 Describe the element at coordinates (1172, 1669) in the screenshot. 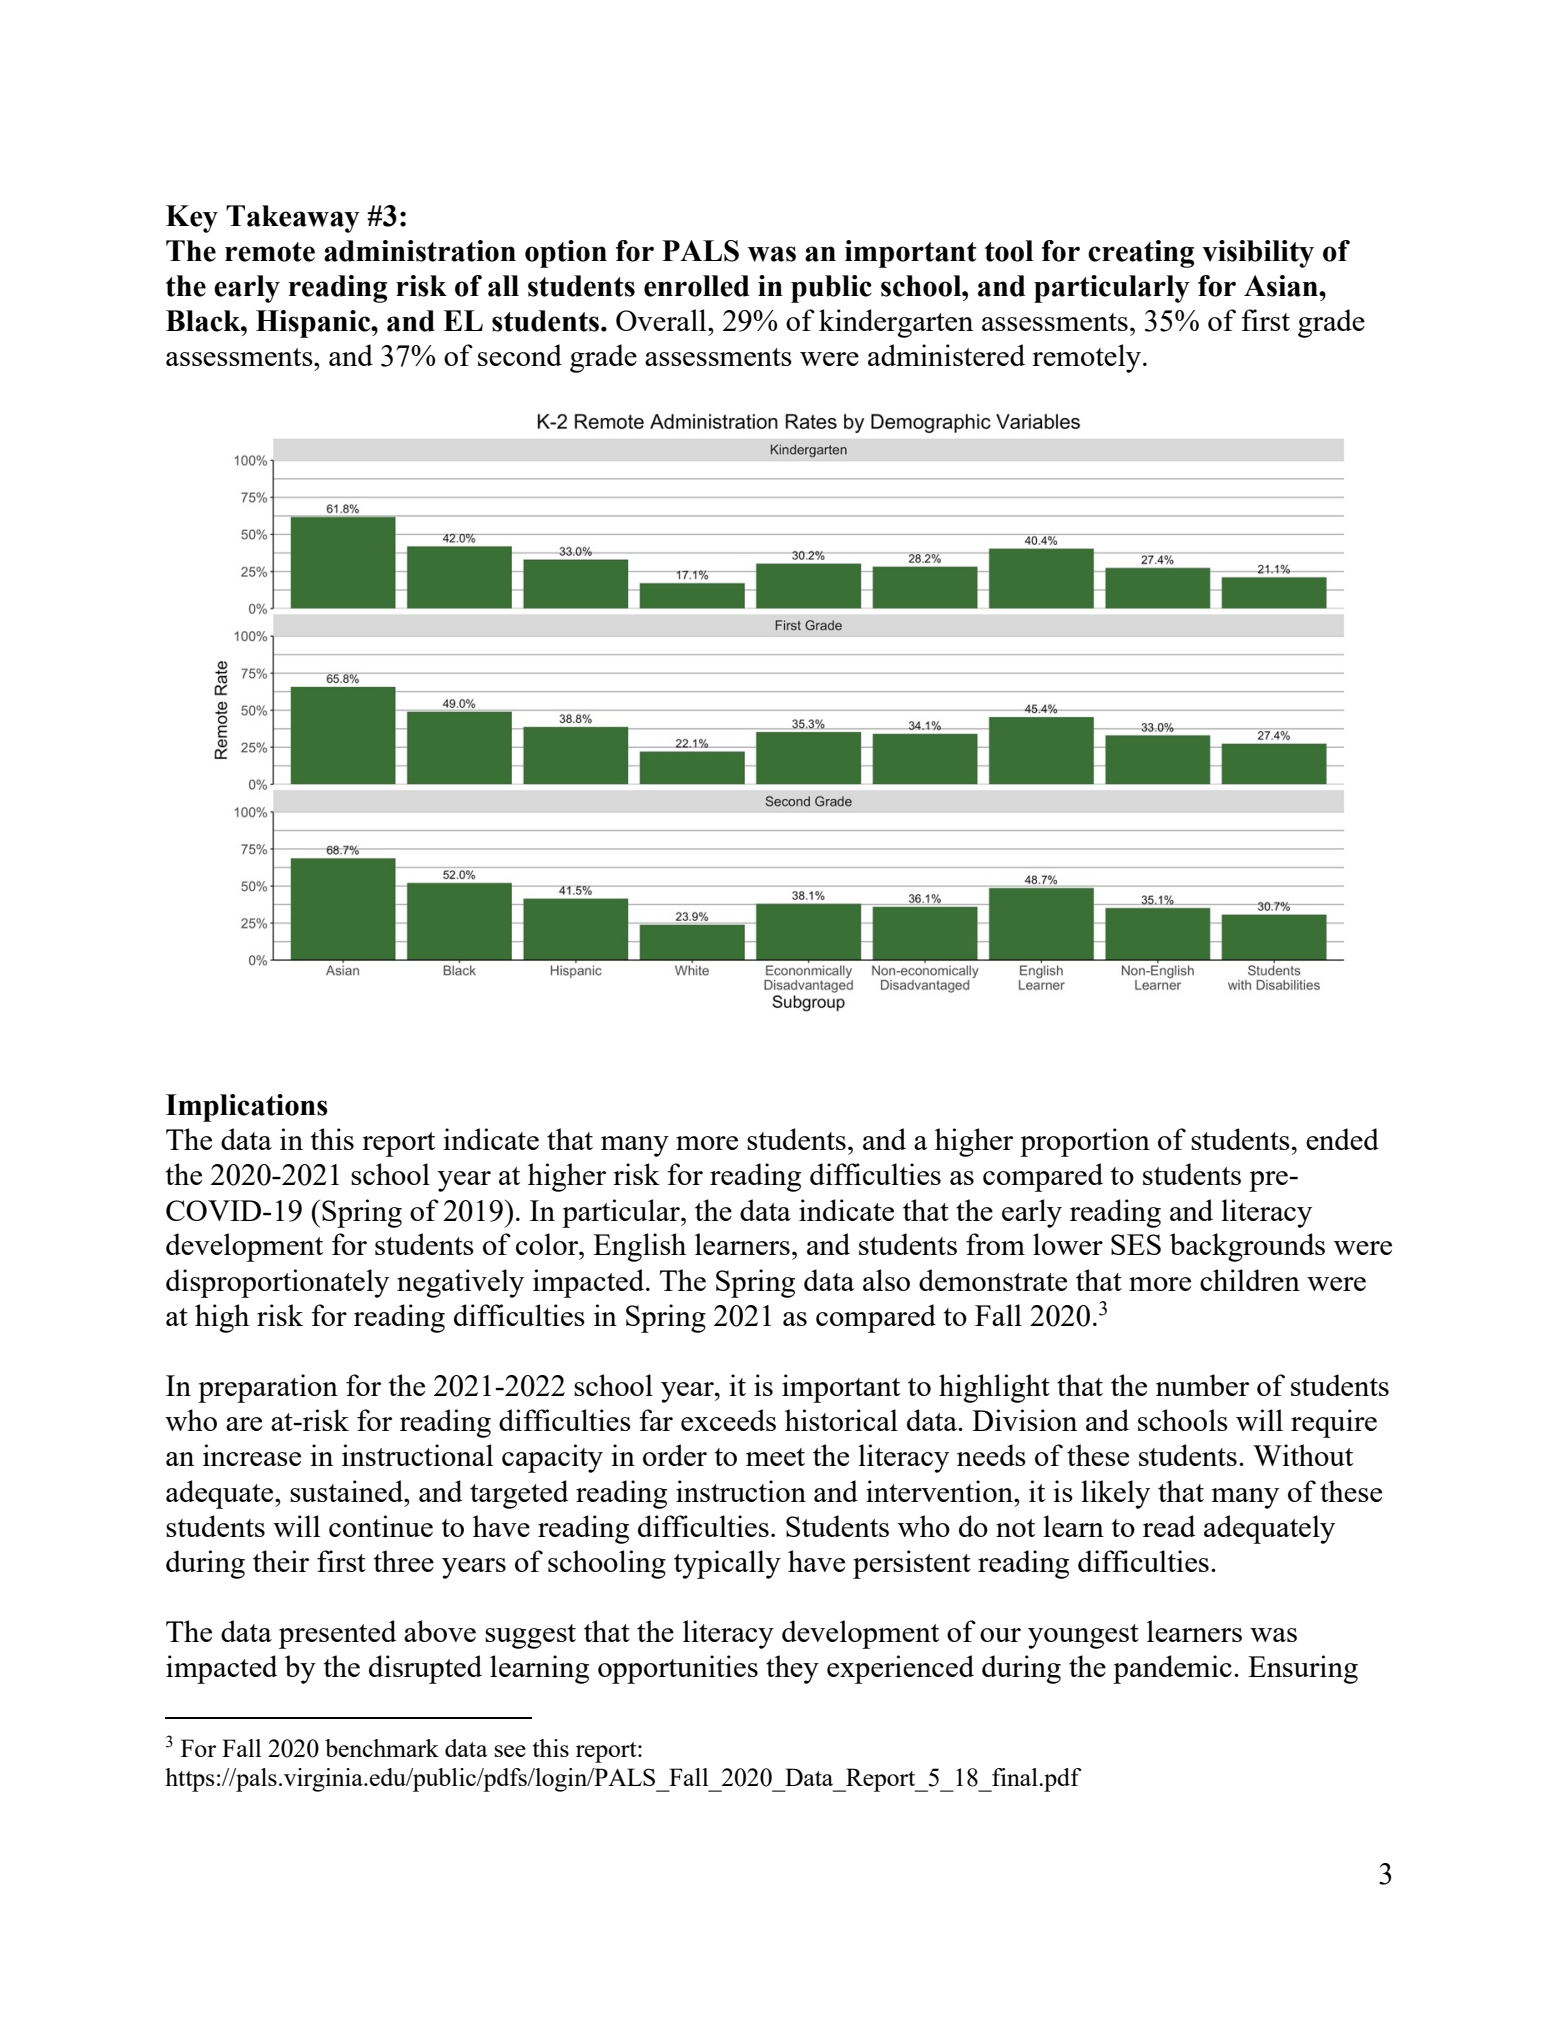

I see `pandemic` at that location.
